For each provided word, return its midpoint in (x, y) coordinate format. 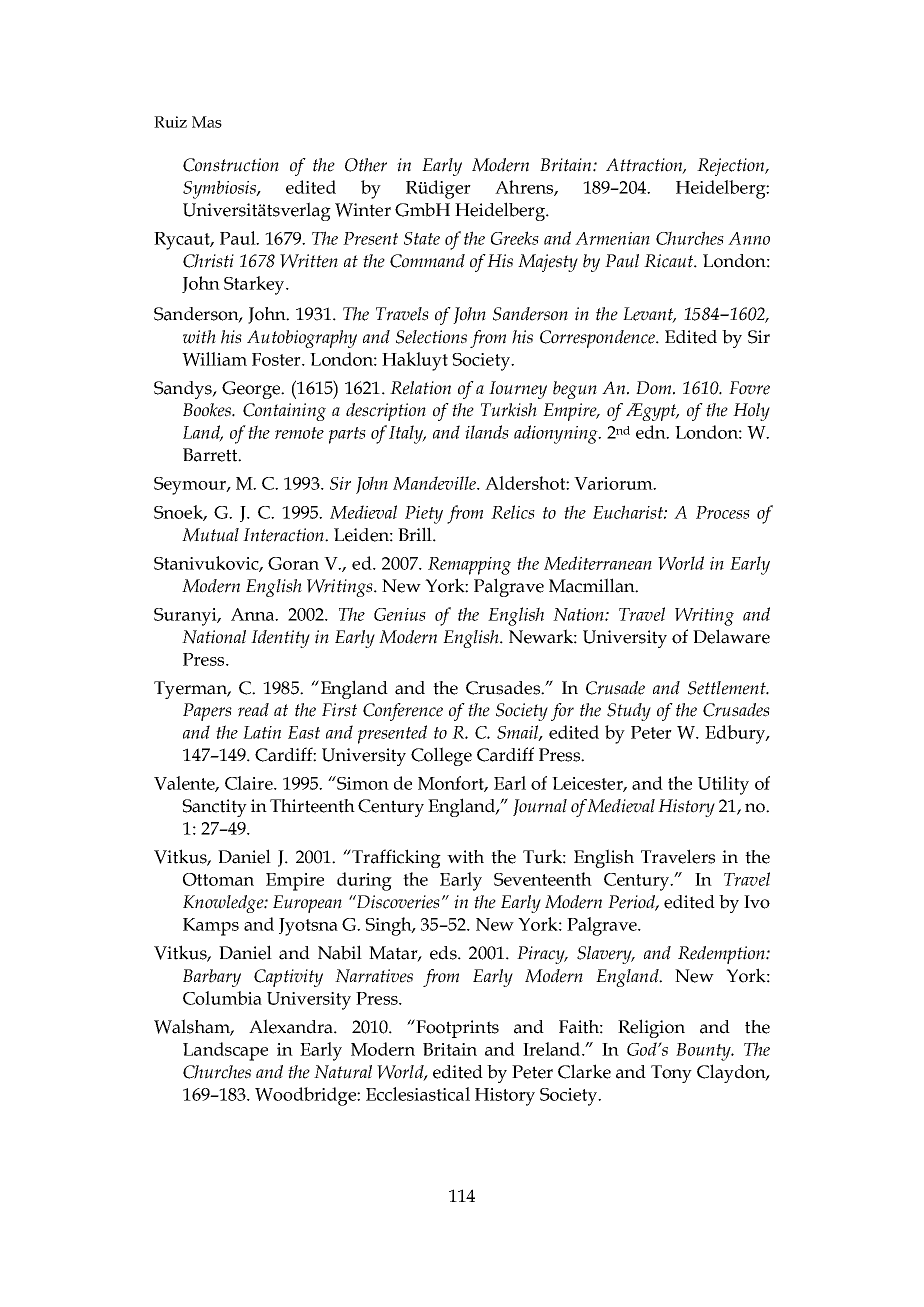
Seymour (191, 486)
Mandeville (435, 483)
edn (652, 432)
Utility (723, 785)
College (441, 756)
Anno (749, 238)
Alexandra (292, 1026)
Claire (250, 783)
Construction (231, 165)
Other (366, 165)
